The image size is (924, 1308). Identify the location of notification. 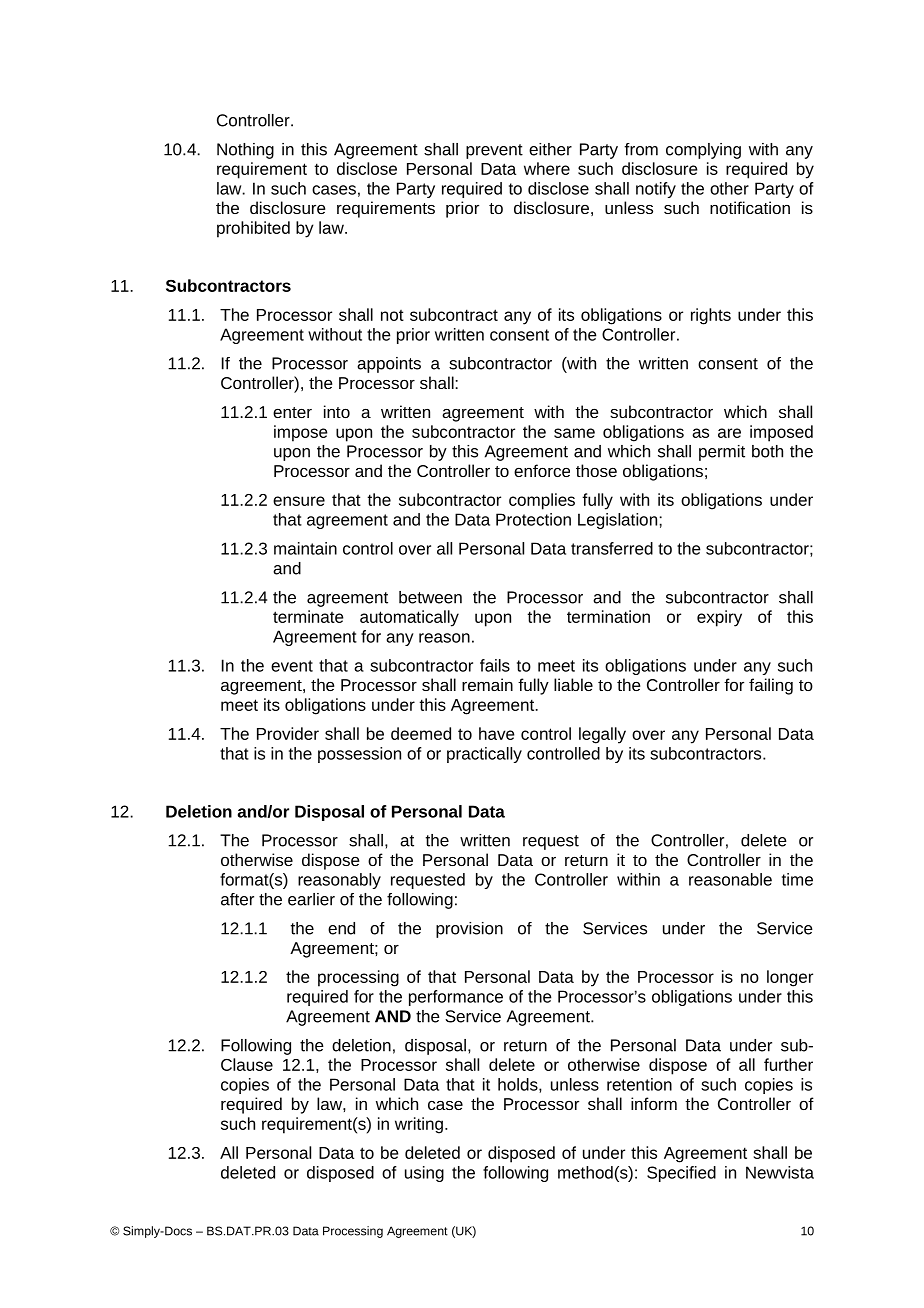
(750, 207).
